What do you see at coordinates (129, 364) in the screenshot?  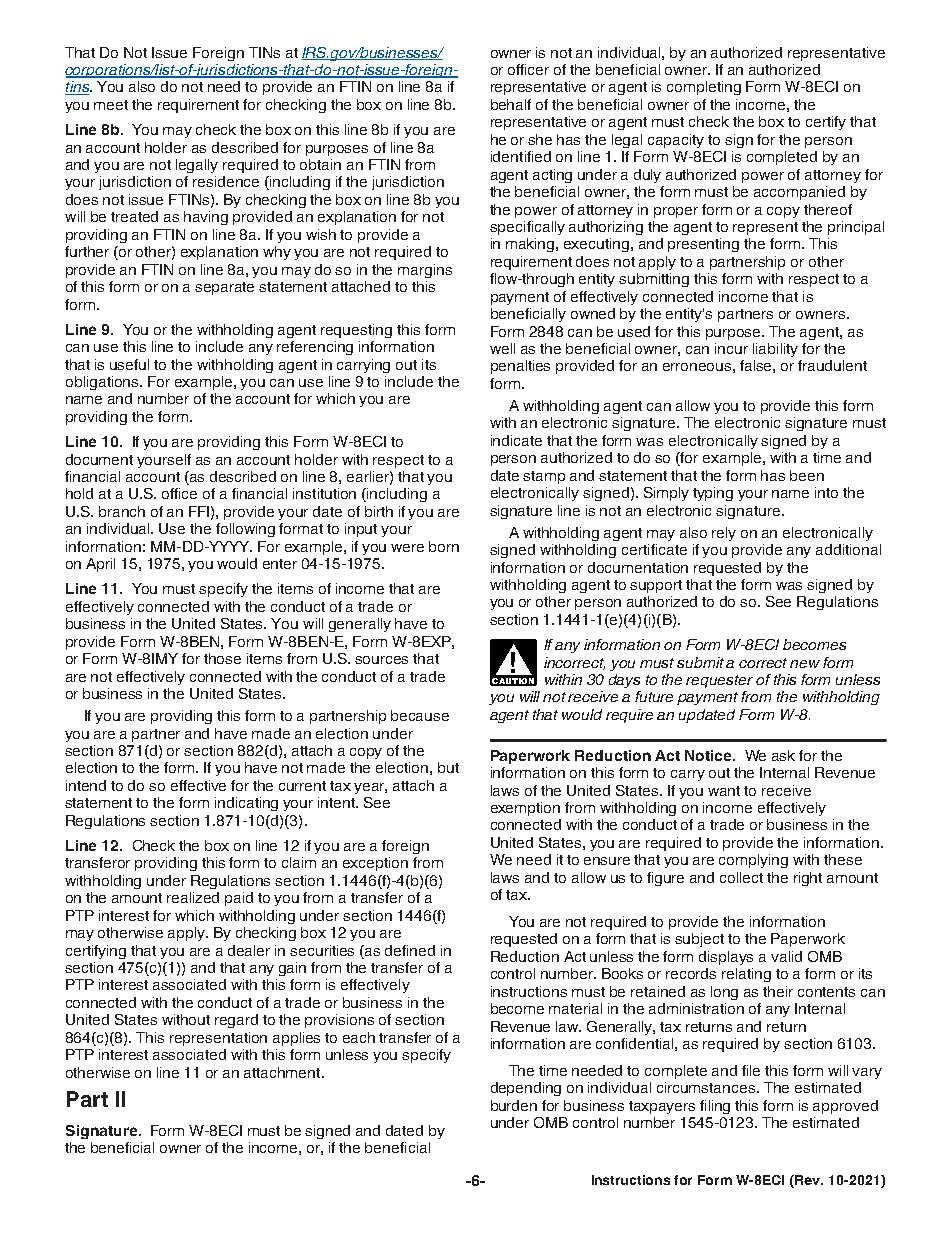 I see `useful` at bounding box center [129, 364].
